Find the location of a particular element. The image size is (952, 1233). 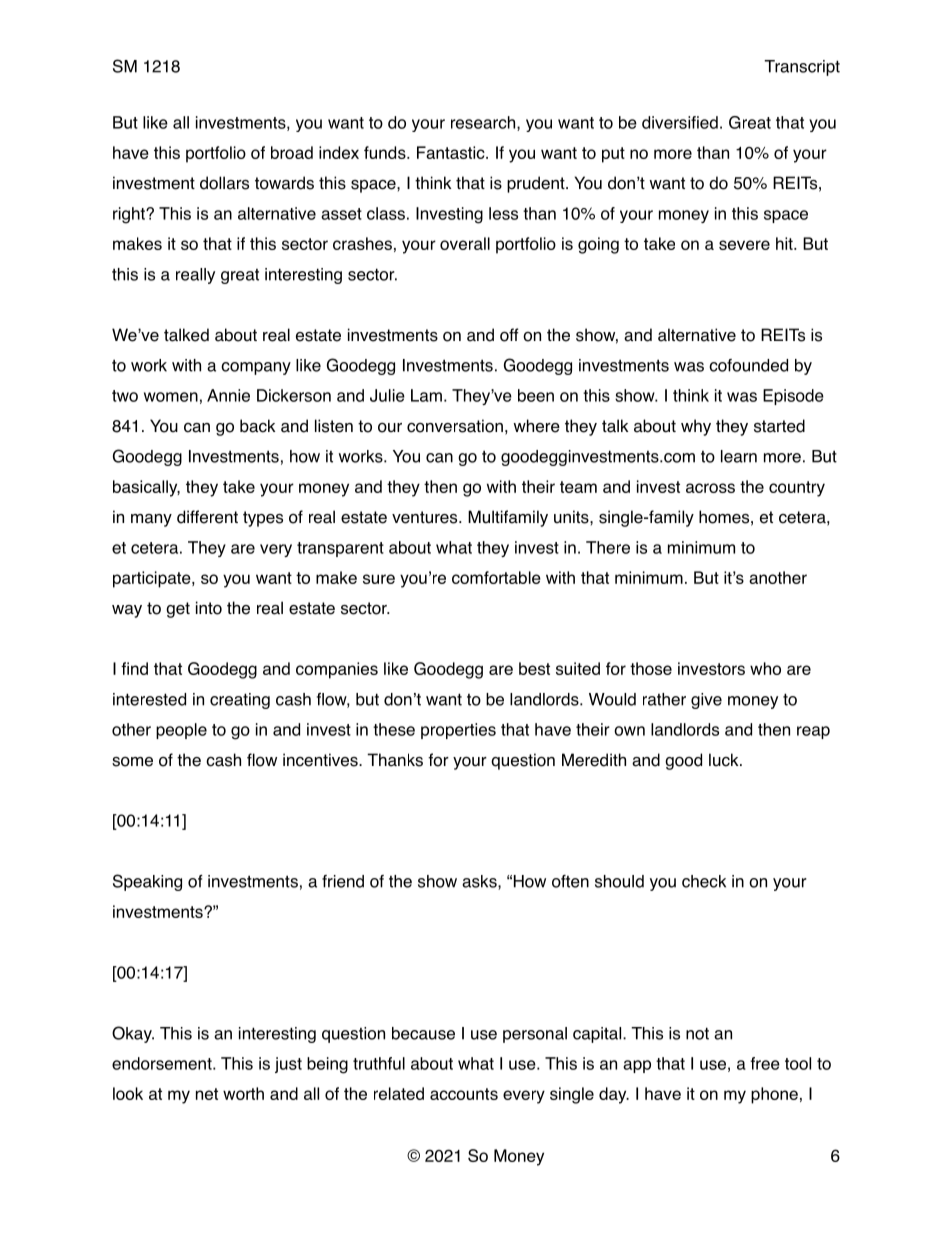

Transcript is located at coordinates (802, 68).
